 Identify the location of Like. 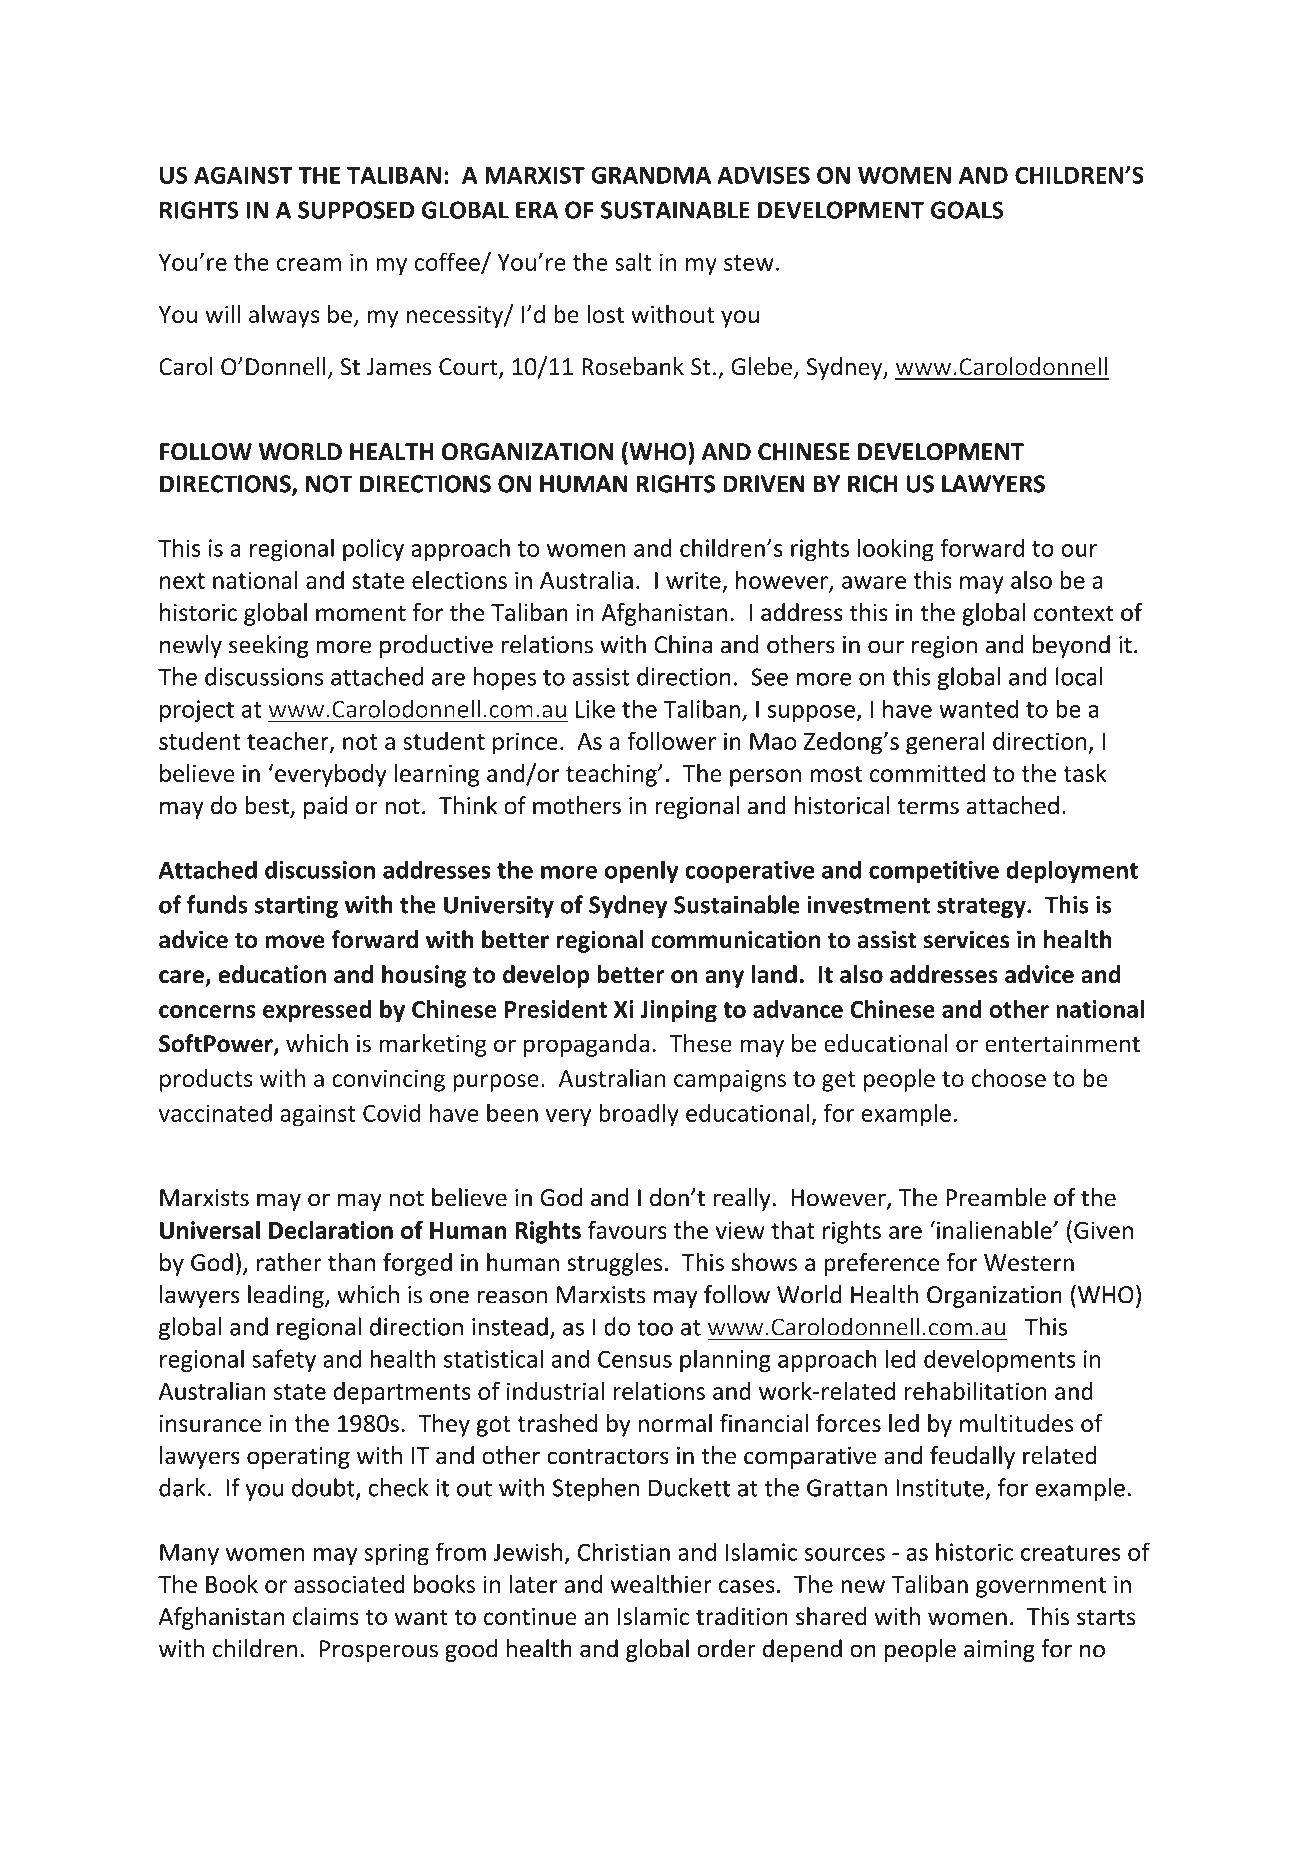
(595, 708).
